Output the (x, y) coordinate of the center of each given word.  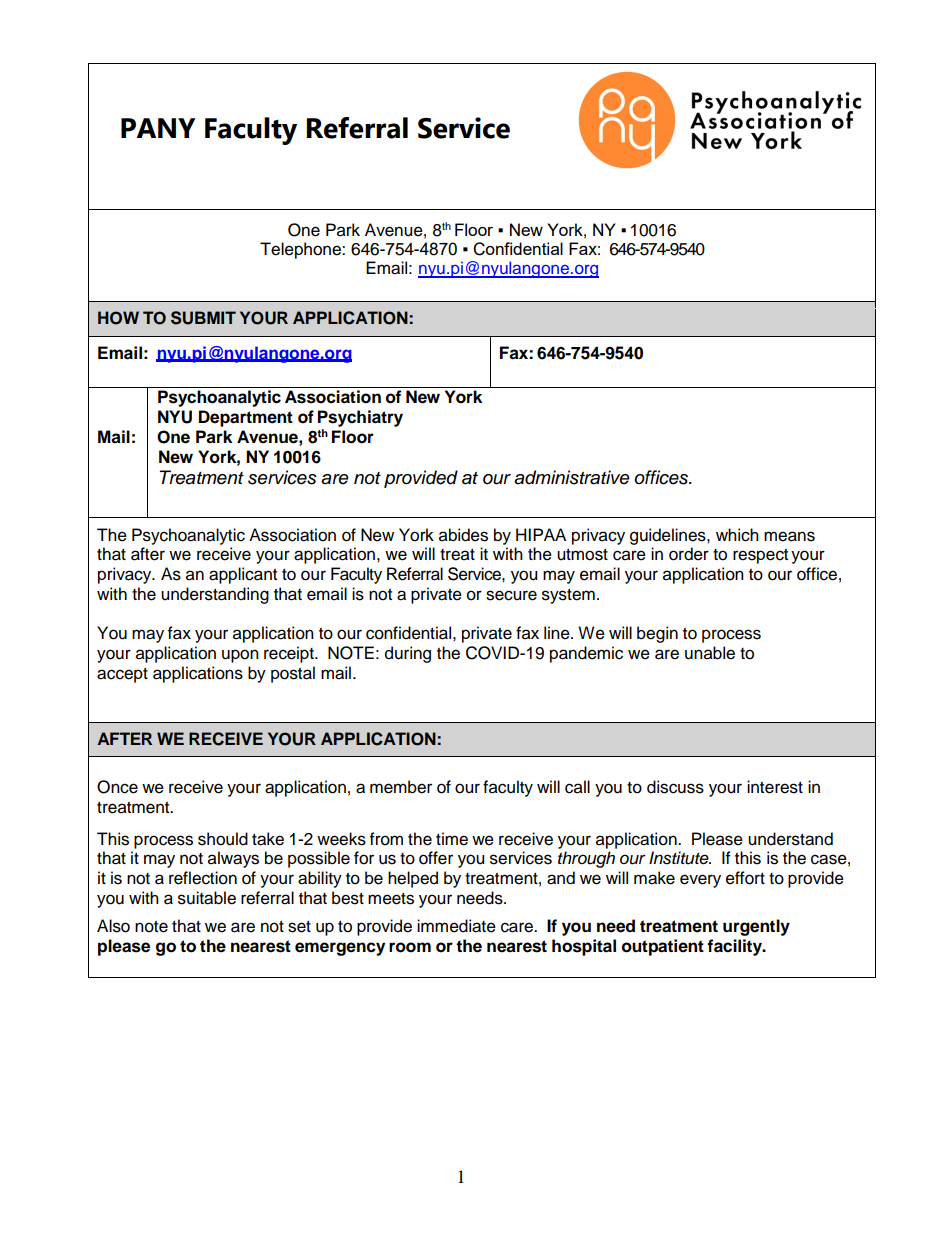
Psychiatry (360, 418)
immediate (456, 926)
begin (657, 634)
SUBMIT (203, 318)
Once (117, 787)
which (737, 535)
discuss (675, 787)
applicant (243, 575)
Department (246, 418)
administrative (572, 477)
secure (511, 595)
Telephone (301, 250)
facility (735, 947)
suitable (207, 898)
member (401, 787)
